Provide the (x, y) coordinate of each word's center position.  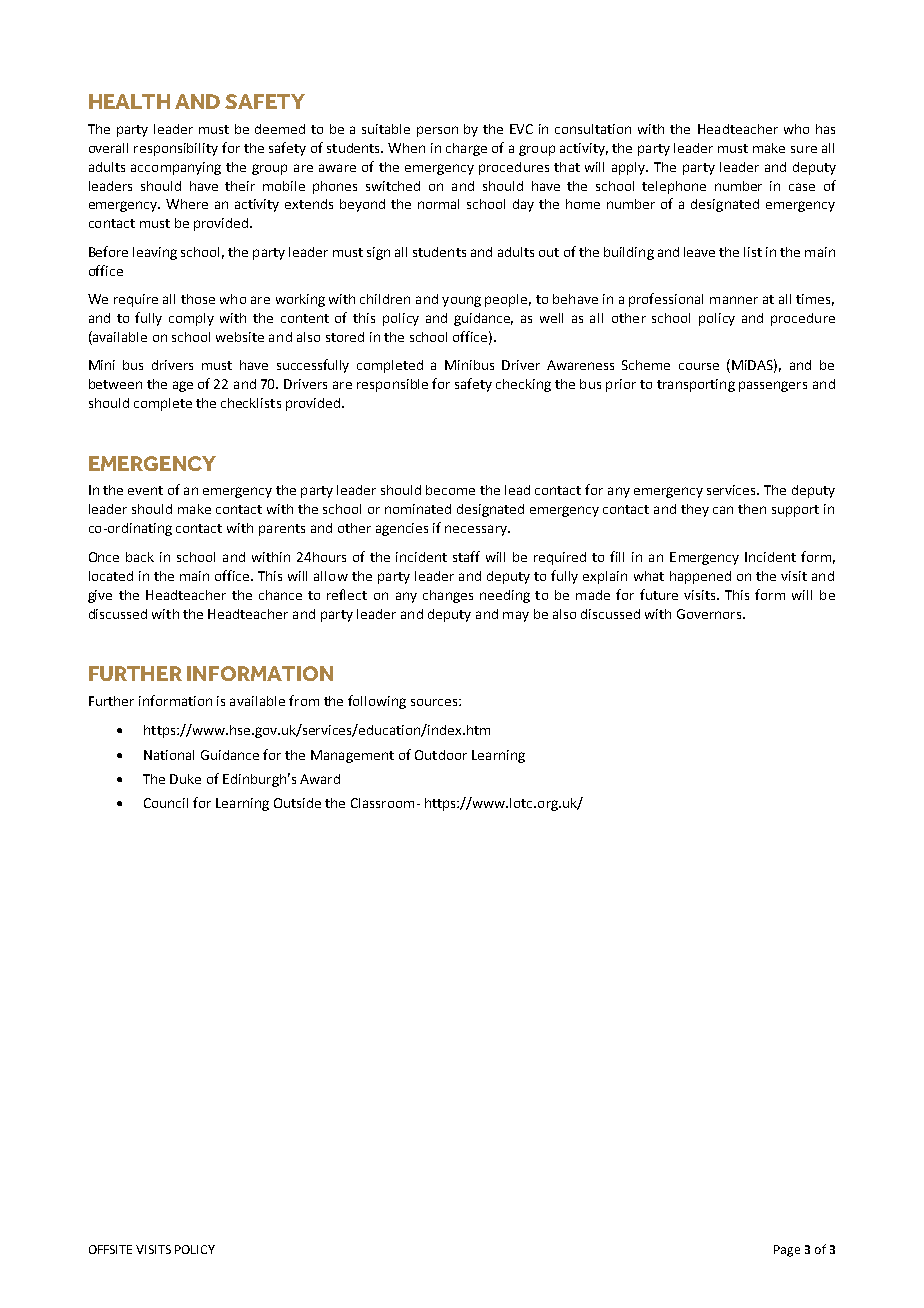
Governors (710, 614)
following (377, 702)
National (169, 755)
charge (466, 149)
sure (804, 149)
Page (787, 1251)
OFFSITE (110, 1249)
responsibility (176, 149)
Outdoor (441, 755)
